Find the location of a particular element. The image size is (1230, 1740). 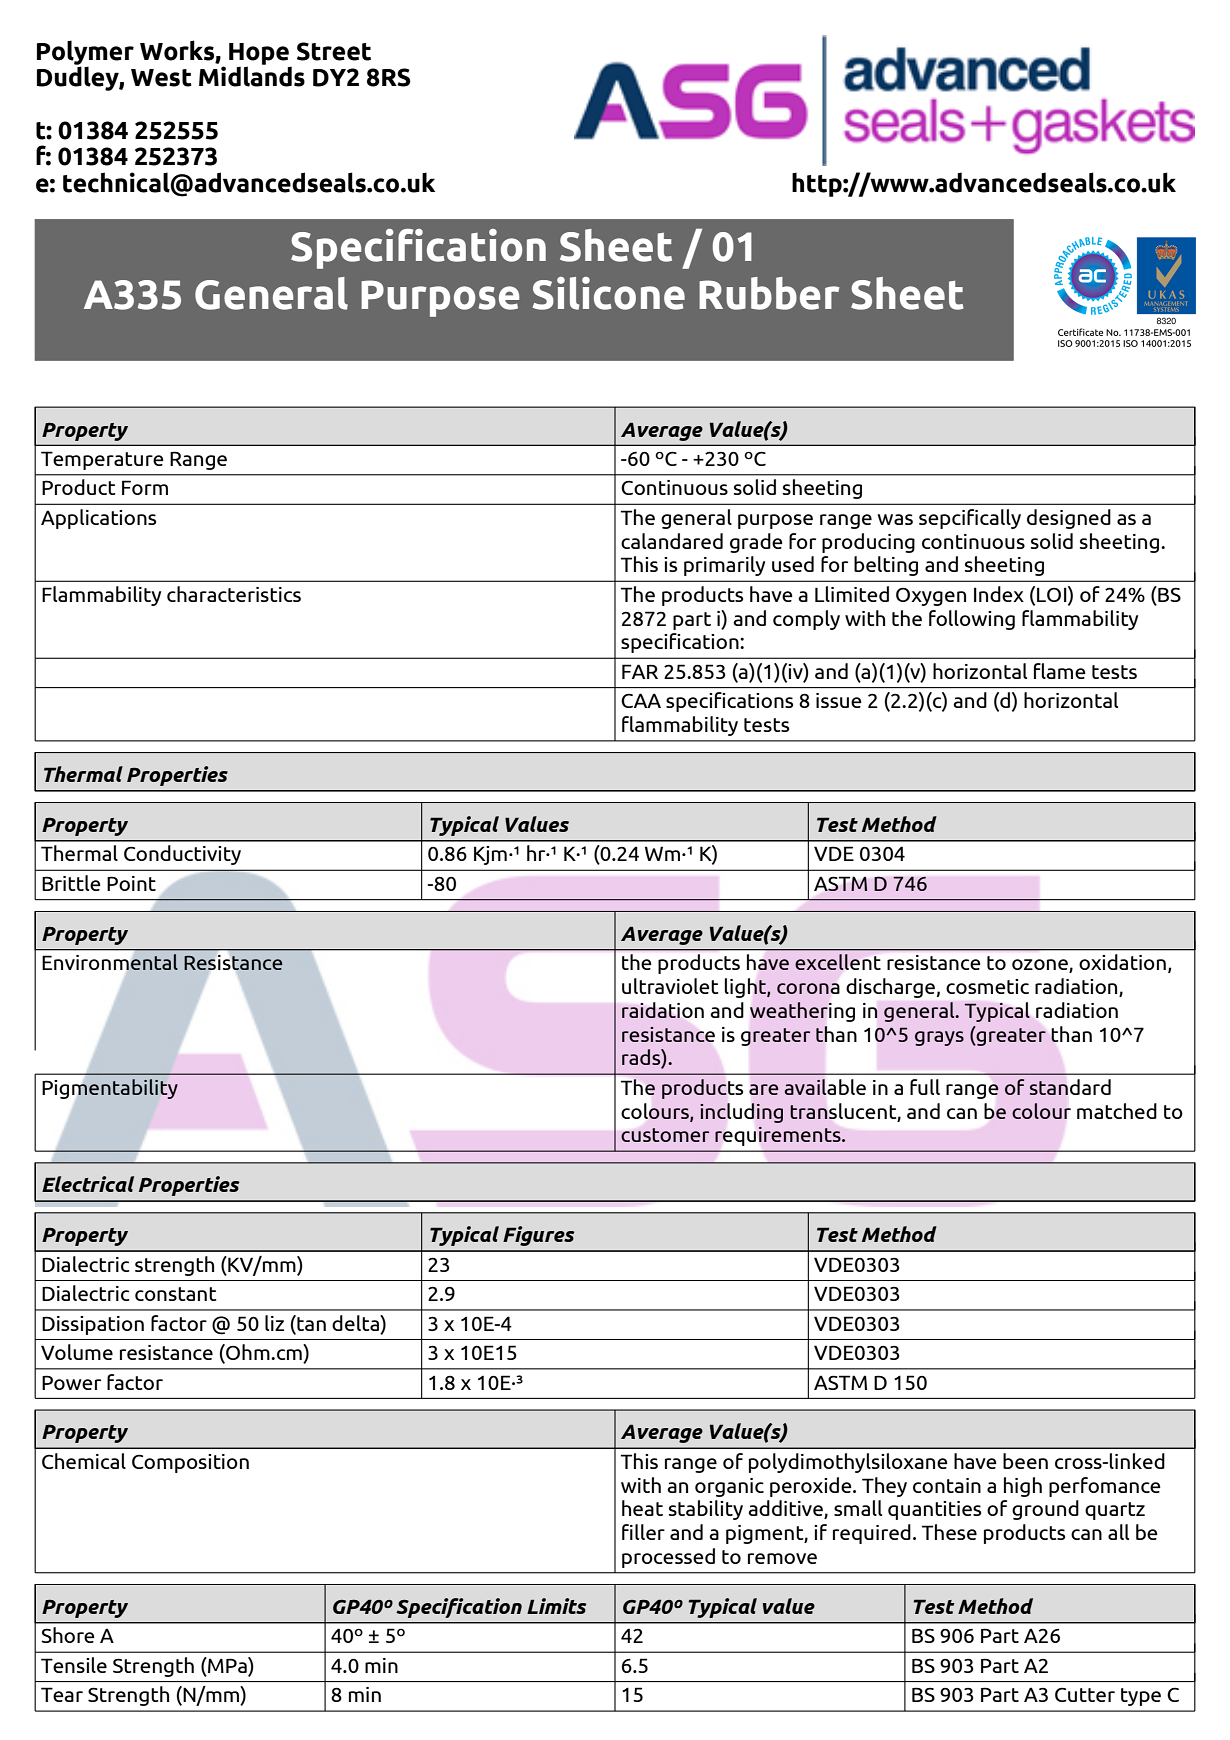

ultraviolet is located at coordinates (670, 986).
